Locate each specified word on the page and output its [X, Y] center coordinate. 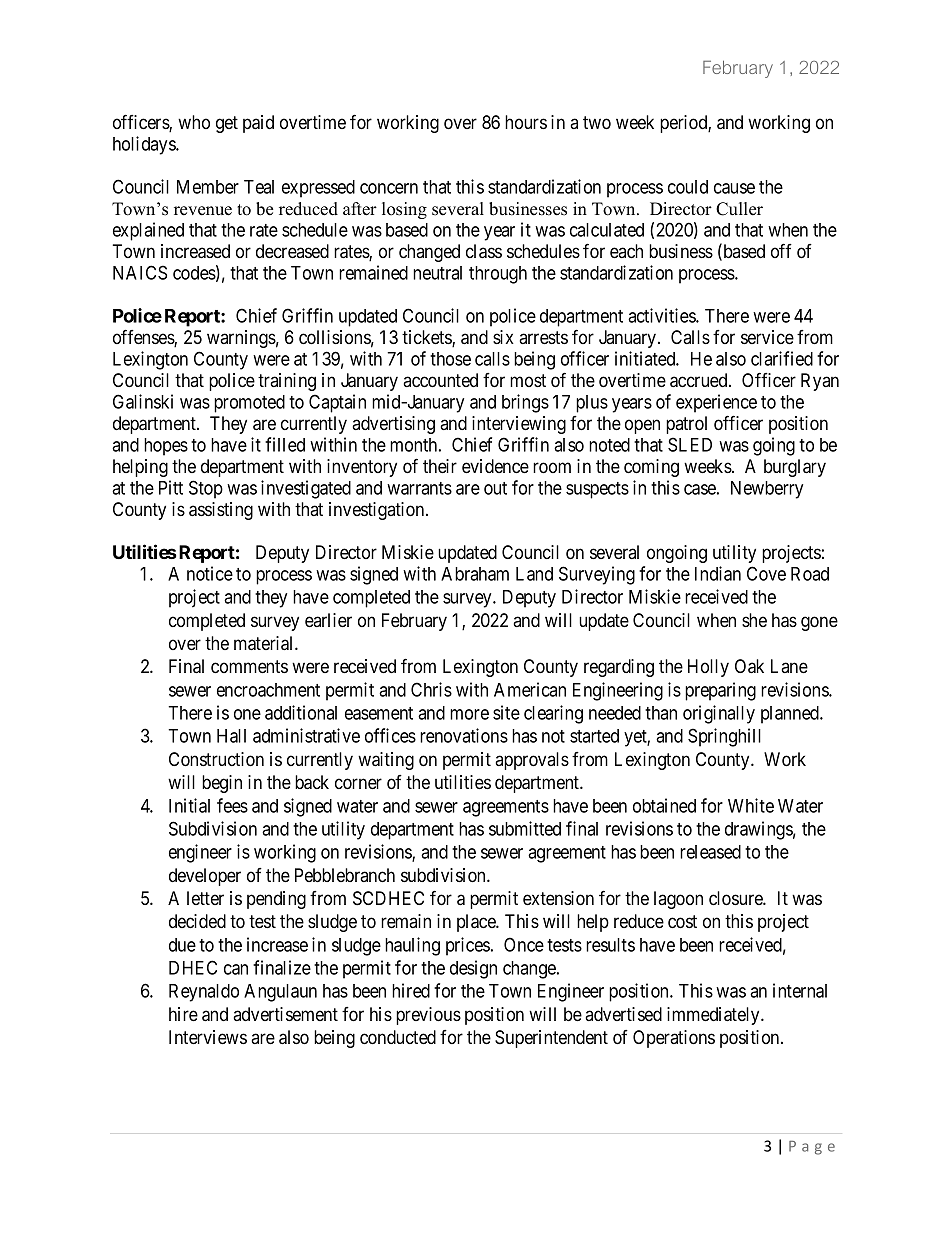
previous [428, 1016]
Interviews [208, 1037]
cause [734, 188]
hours [526, 122]
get [227, 124]
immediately [714, 1016]
